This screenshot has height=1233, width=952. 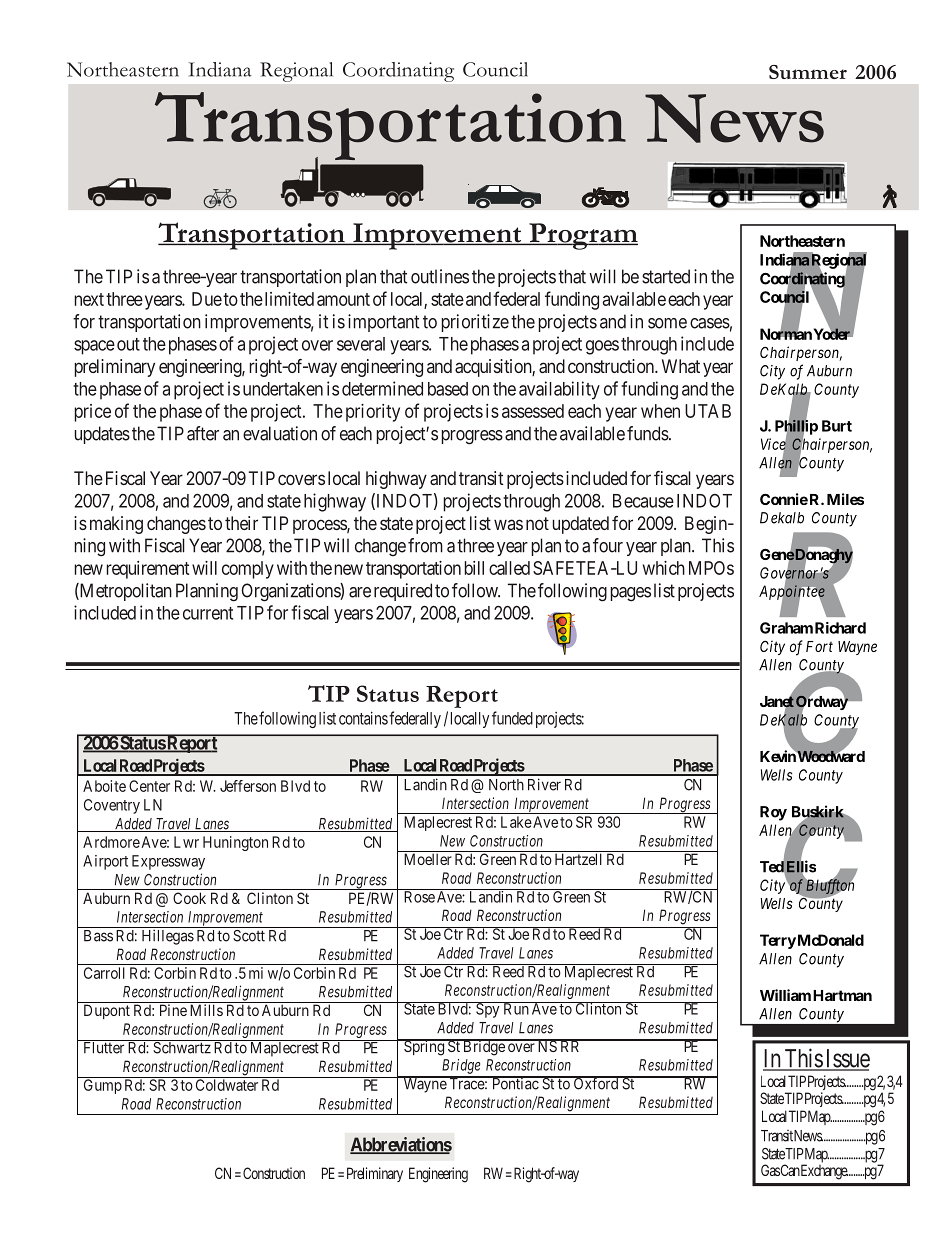 What do you see at coordinates (786, 628) in the screenshot?
I see `Graham` at bounding box center [786, 628].
